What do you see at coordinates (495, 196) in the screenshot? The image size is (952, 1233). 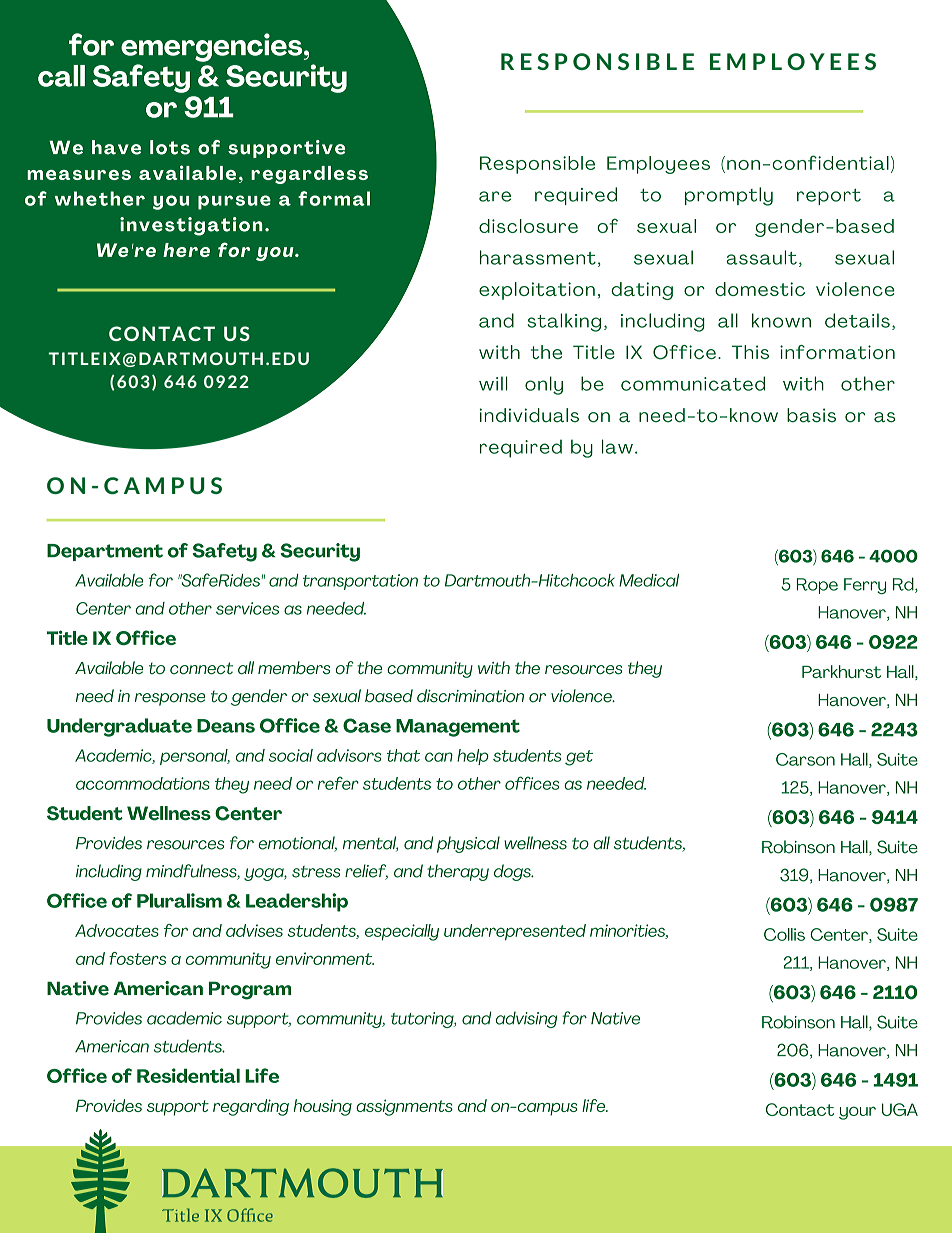 I see `are` at bounding box center [495, 196].
